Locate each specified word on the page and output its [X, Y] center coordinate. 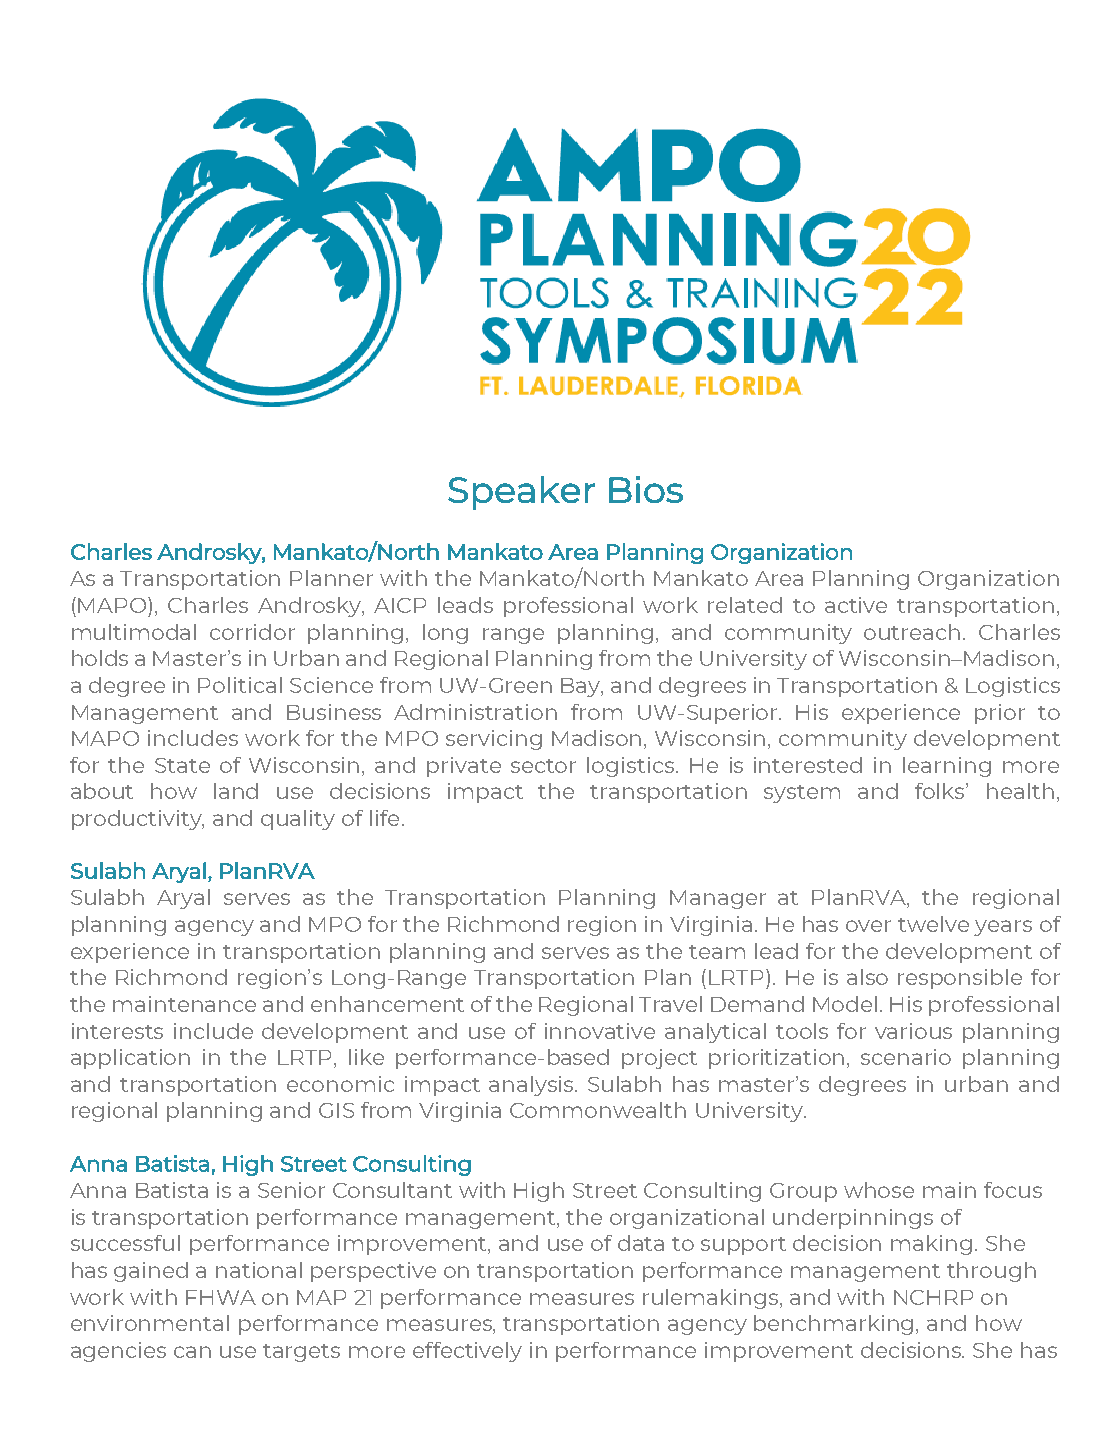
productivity [138, 820]
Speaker [521, 493]
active [856, 605]
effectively [467, 1352]
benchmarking [835, 1325]
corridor [252, 632]
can [192, 1352]
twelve [933, 924]
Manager [718, 899]
